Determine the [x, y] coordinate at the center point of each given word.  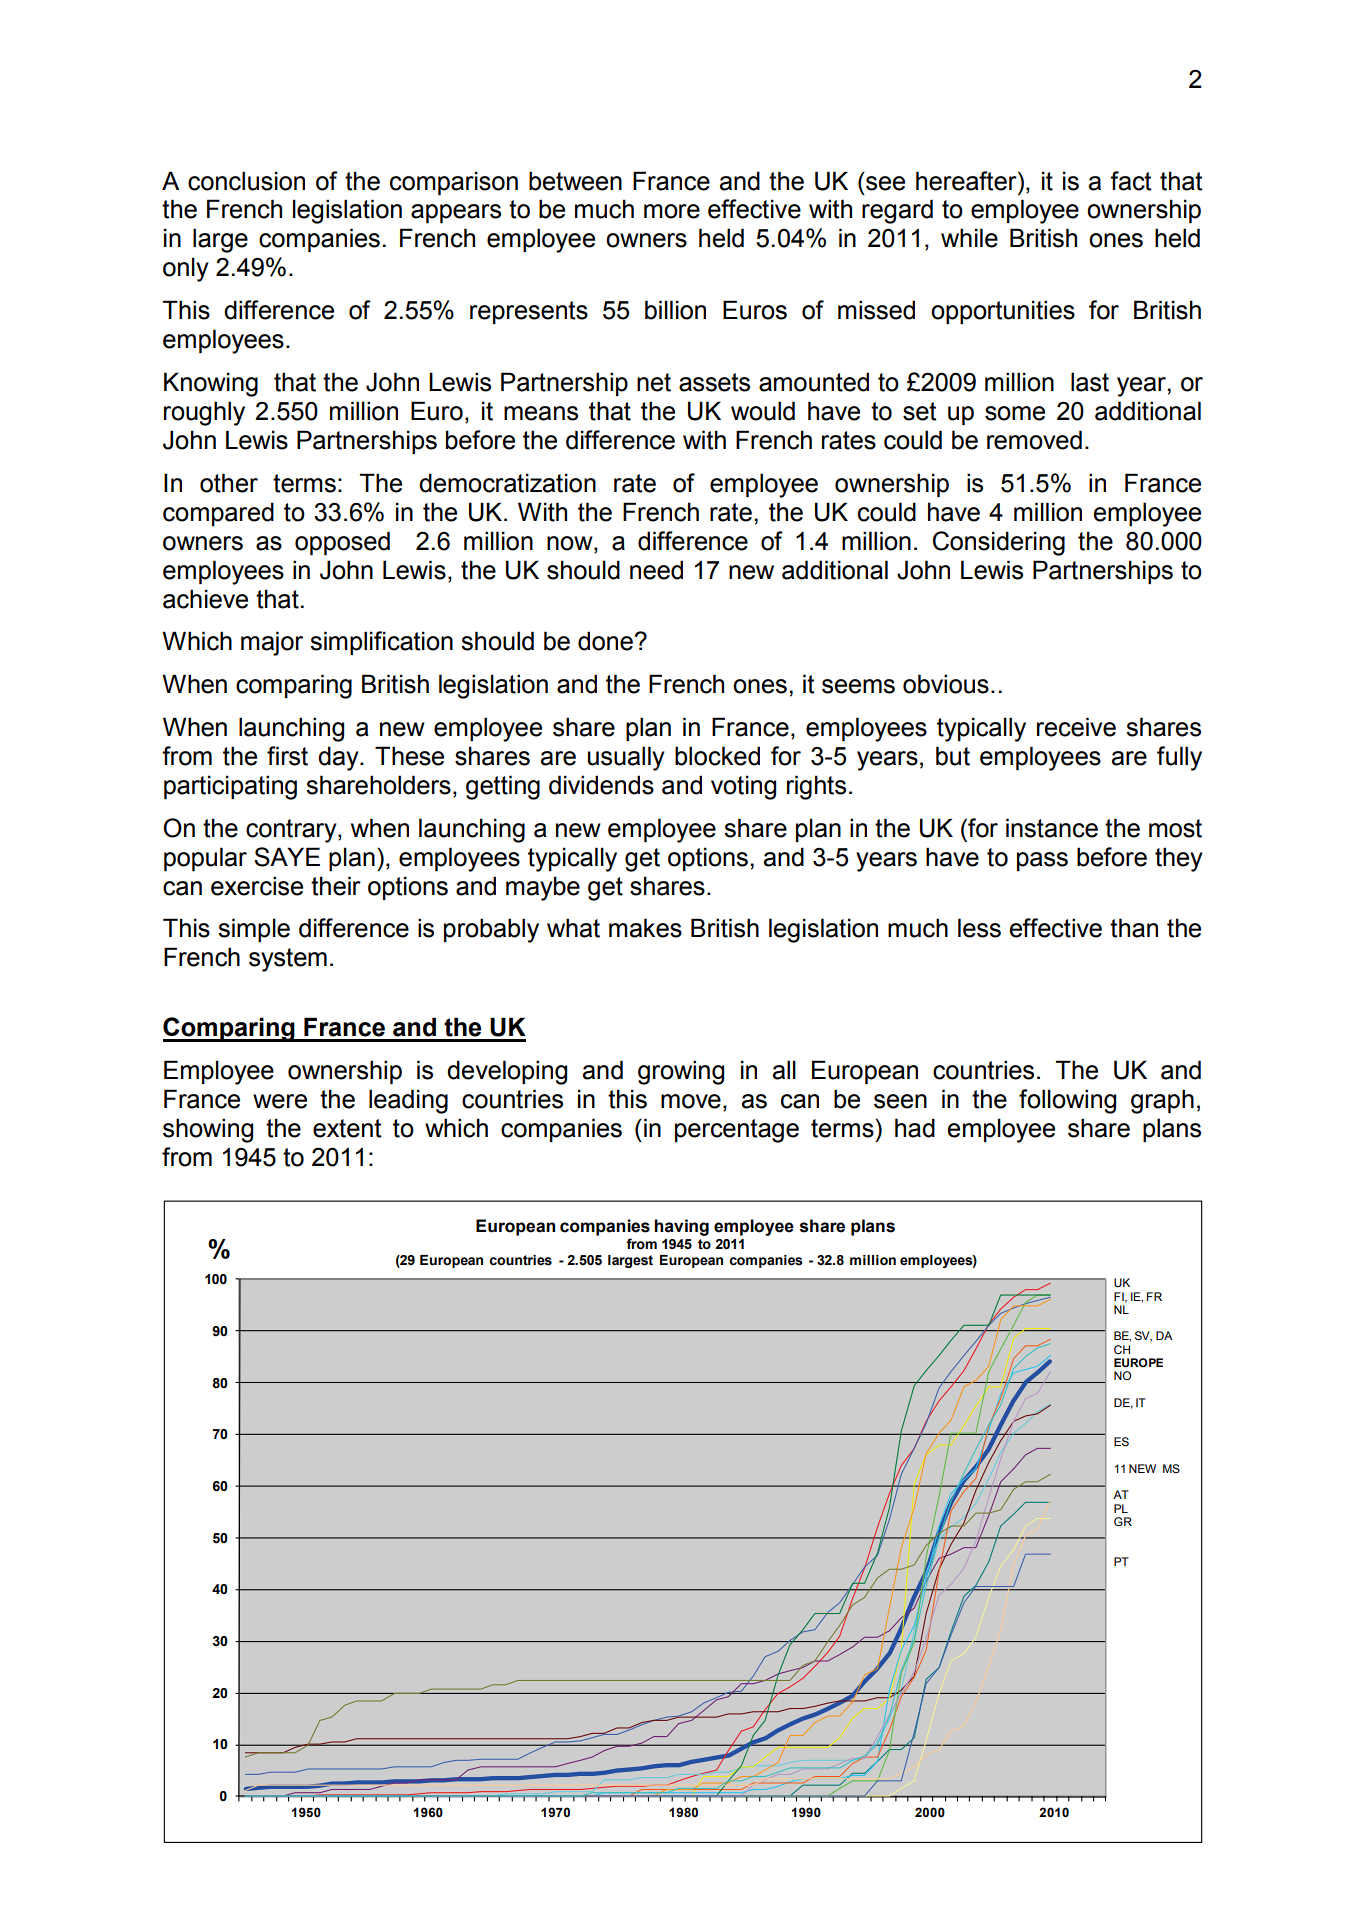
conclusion [246, 181]
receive [1076, 727]
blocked [717, 756]
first [287, 756]
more [672, 211]
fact [1130, 181]
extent [347, 1128]
